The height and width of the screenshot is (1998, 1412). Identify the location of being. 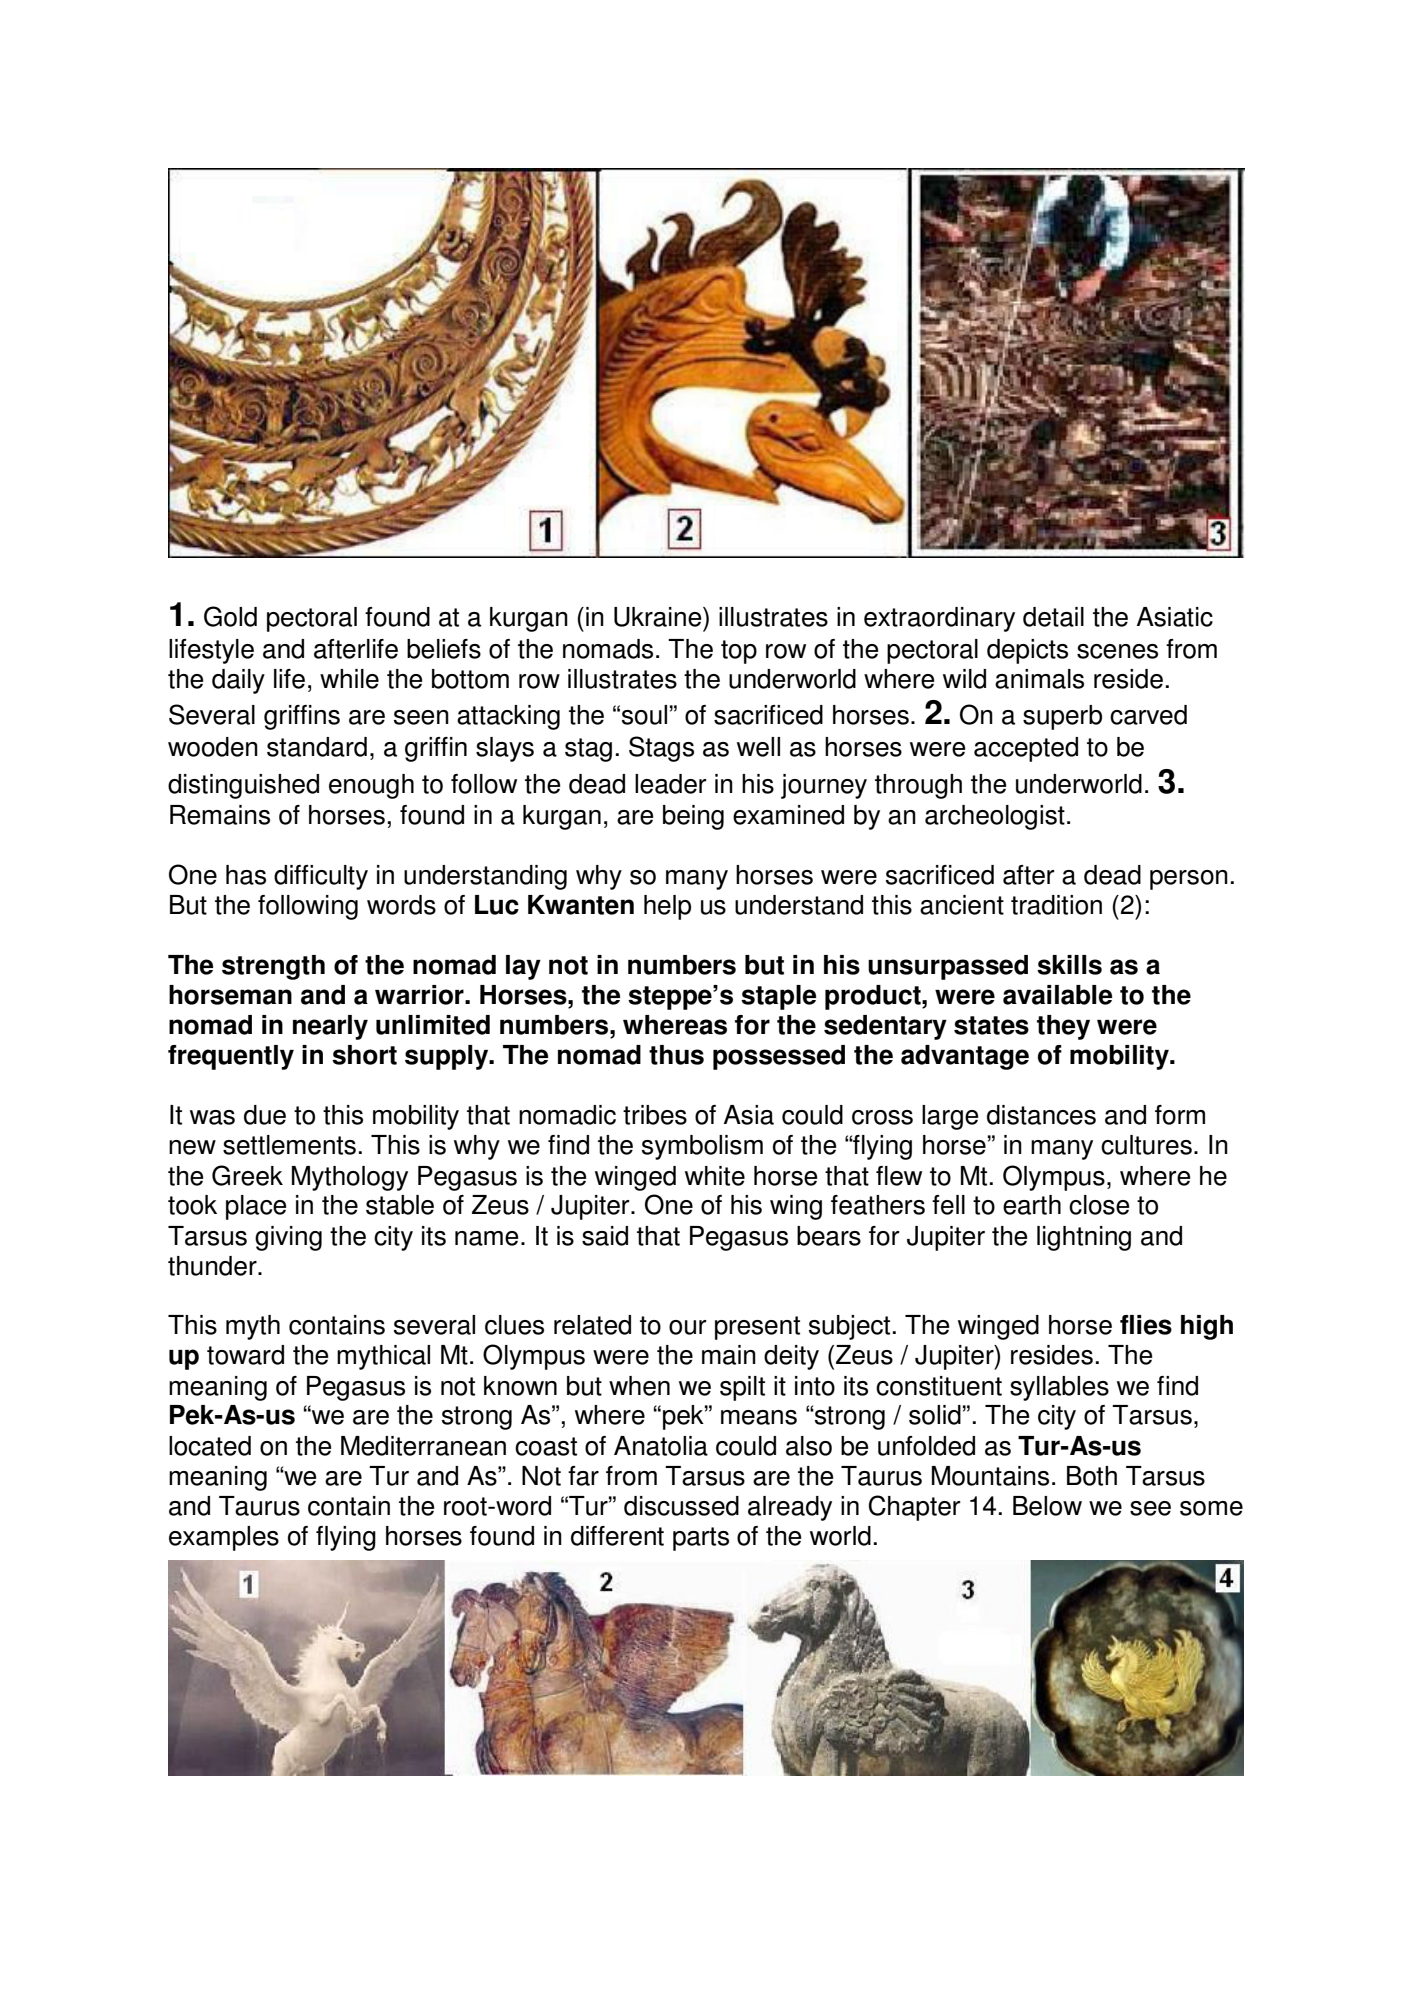
(693, 817).
